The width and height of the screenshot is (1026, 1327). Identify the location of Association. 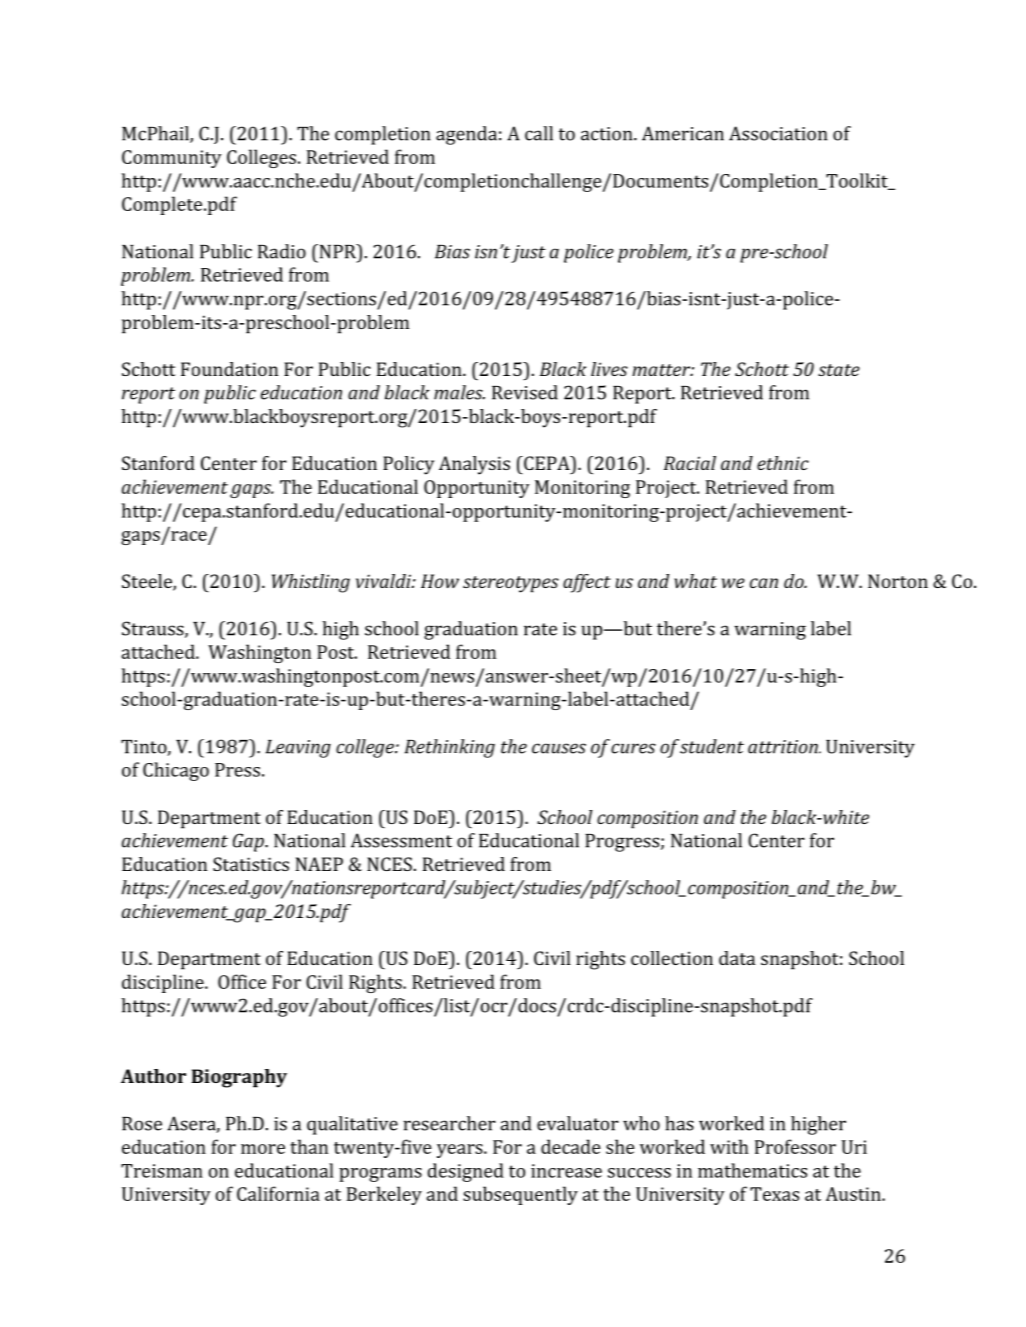
(778, 133).
